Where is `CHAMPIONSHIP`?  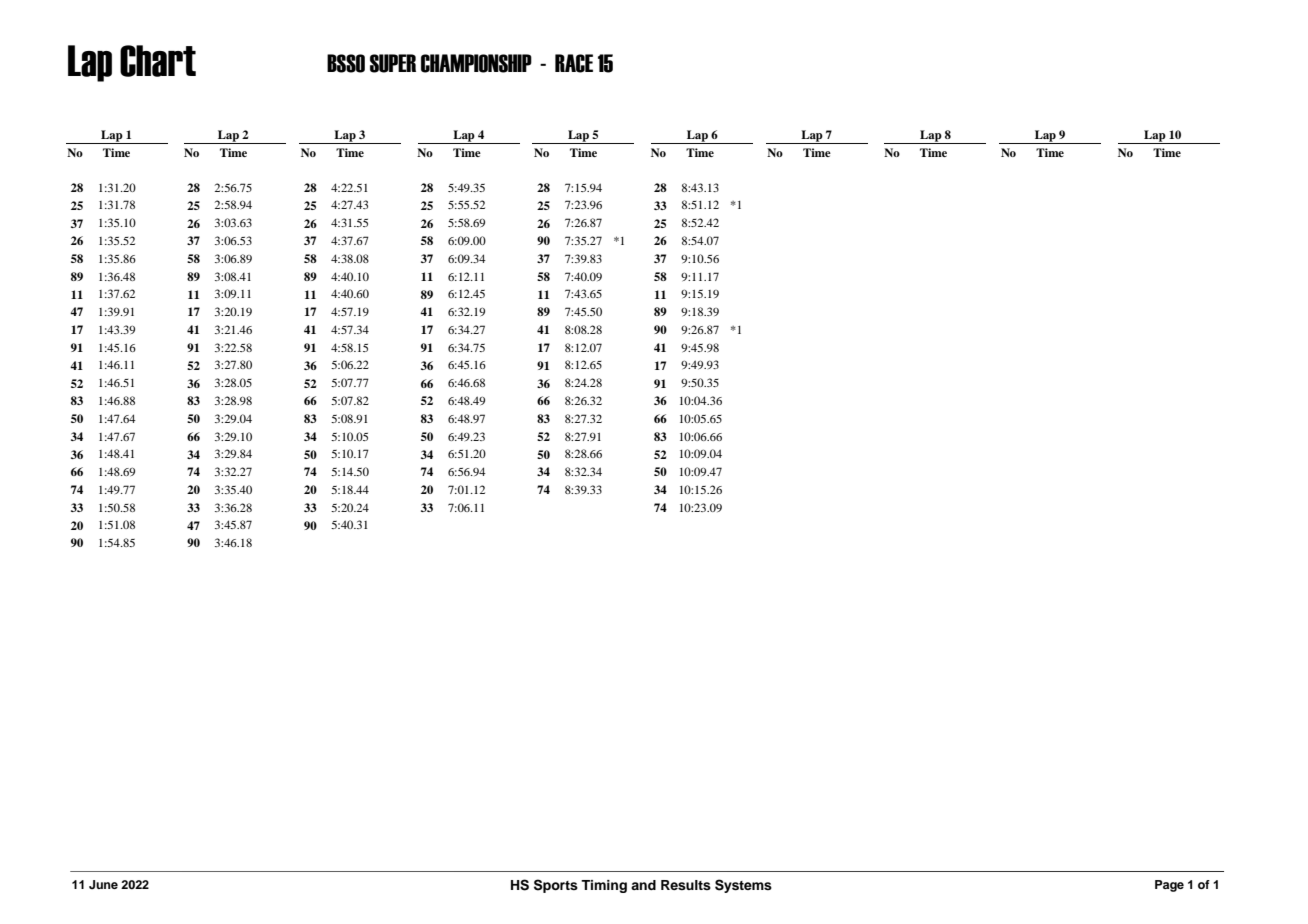
CHAMPIONSHIP is located at coordinates (476, 63).
